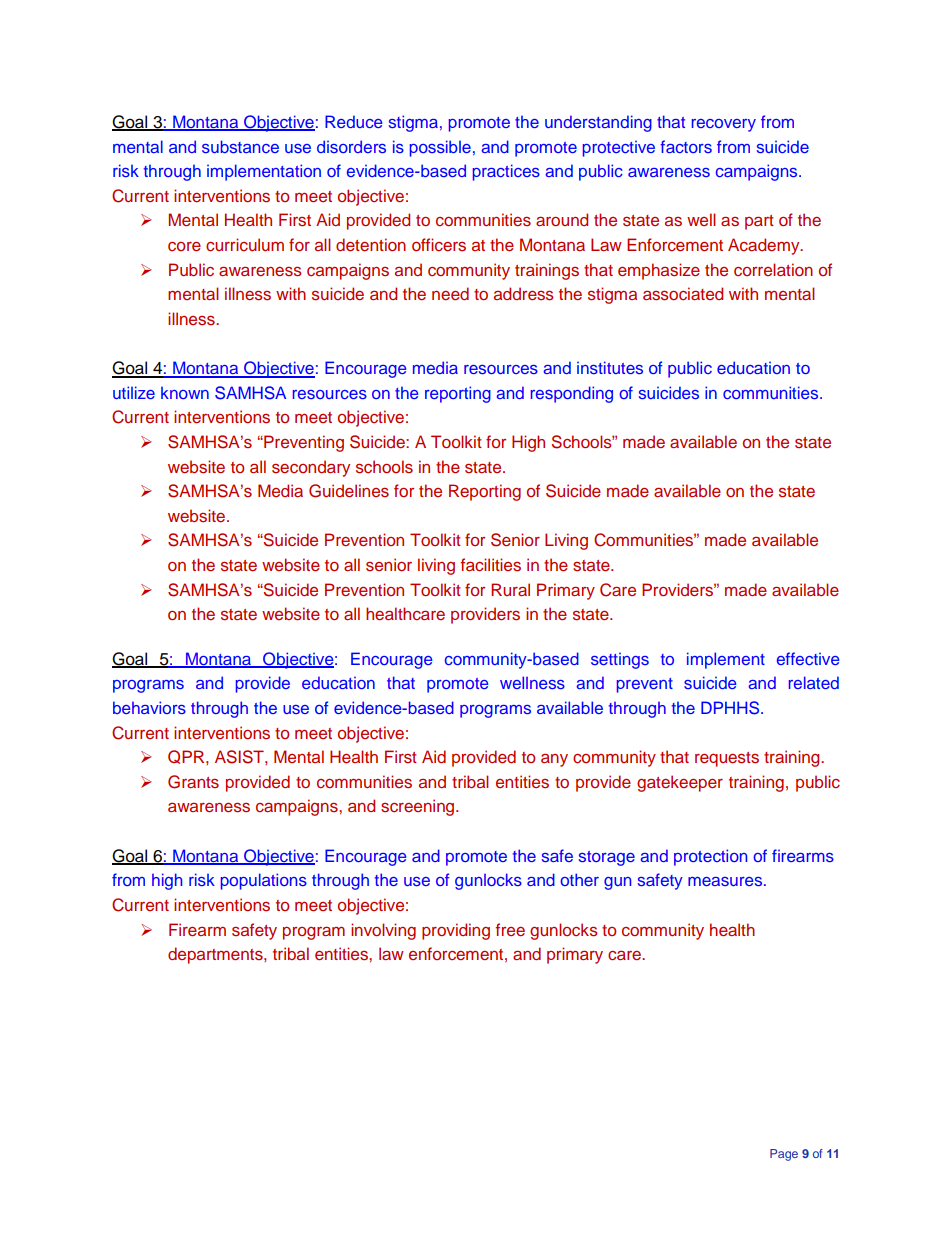 The height and width of the screenshot is (1233, 952). I want to click on Page, so click(784, 1155).
